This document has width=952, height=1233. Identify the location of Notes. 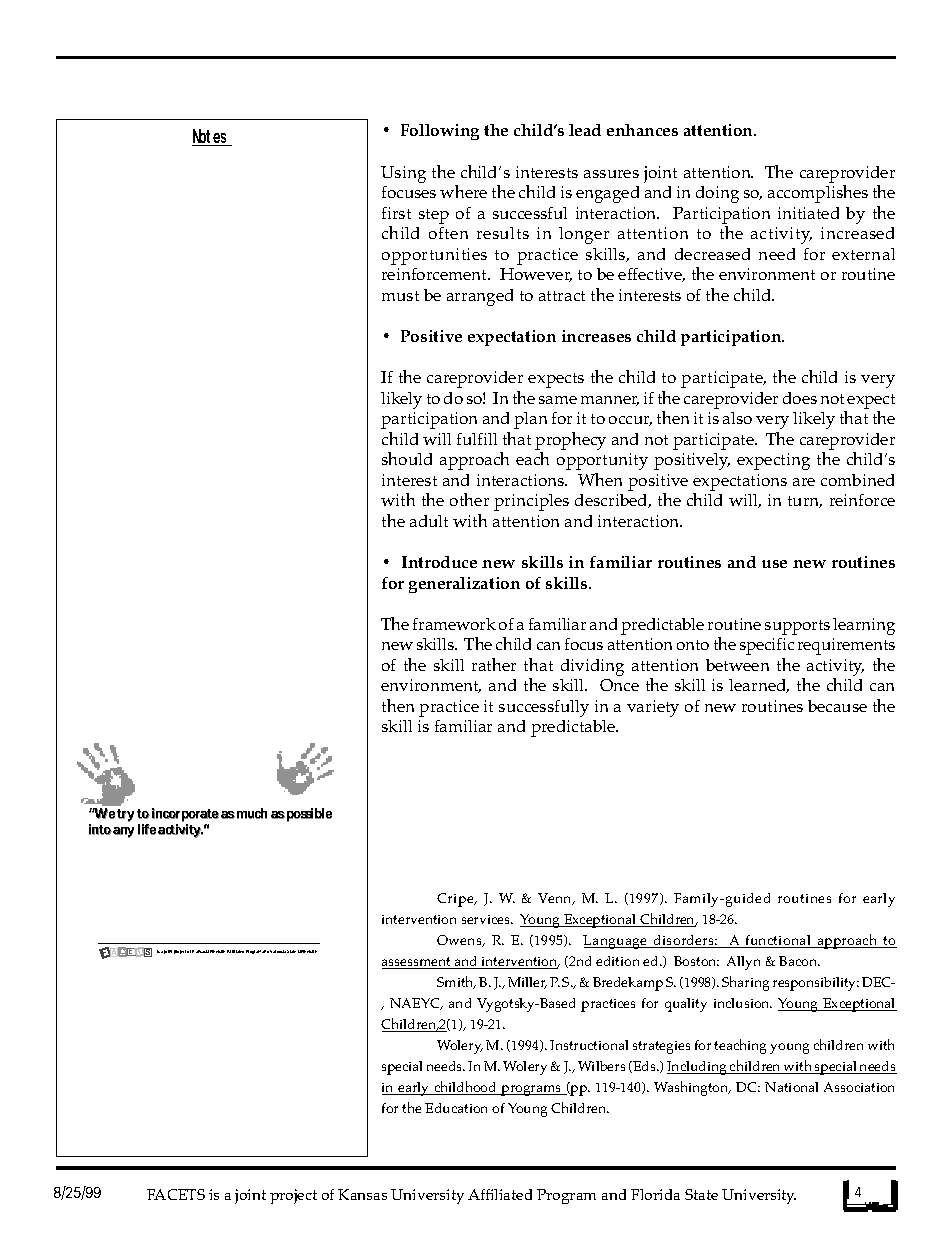
(212, 138).
